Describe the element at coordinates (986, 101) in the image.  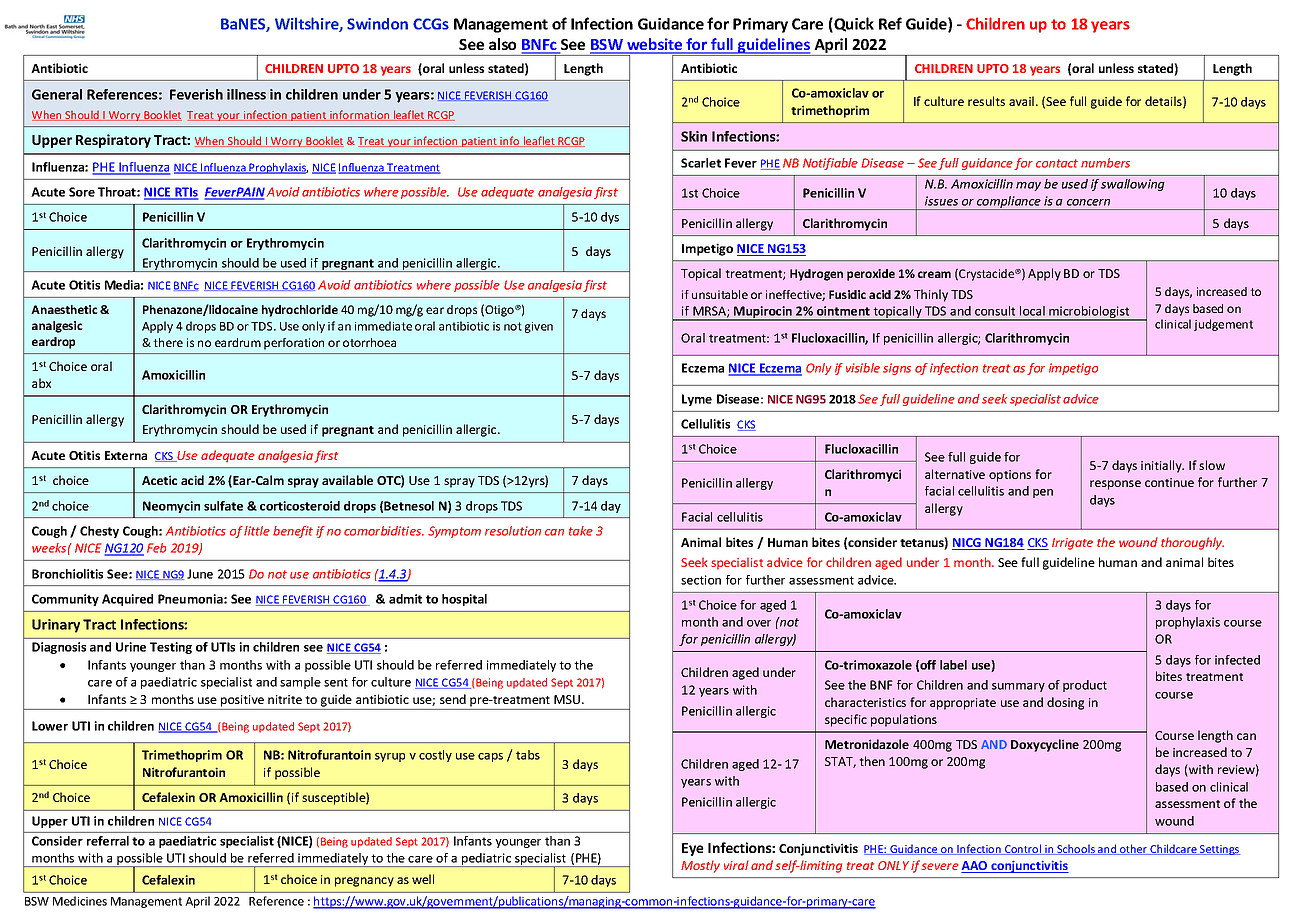
I see `results` at that location.
